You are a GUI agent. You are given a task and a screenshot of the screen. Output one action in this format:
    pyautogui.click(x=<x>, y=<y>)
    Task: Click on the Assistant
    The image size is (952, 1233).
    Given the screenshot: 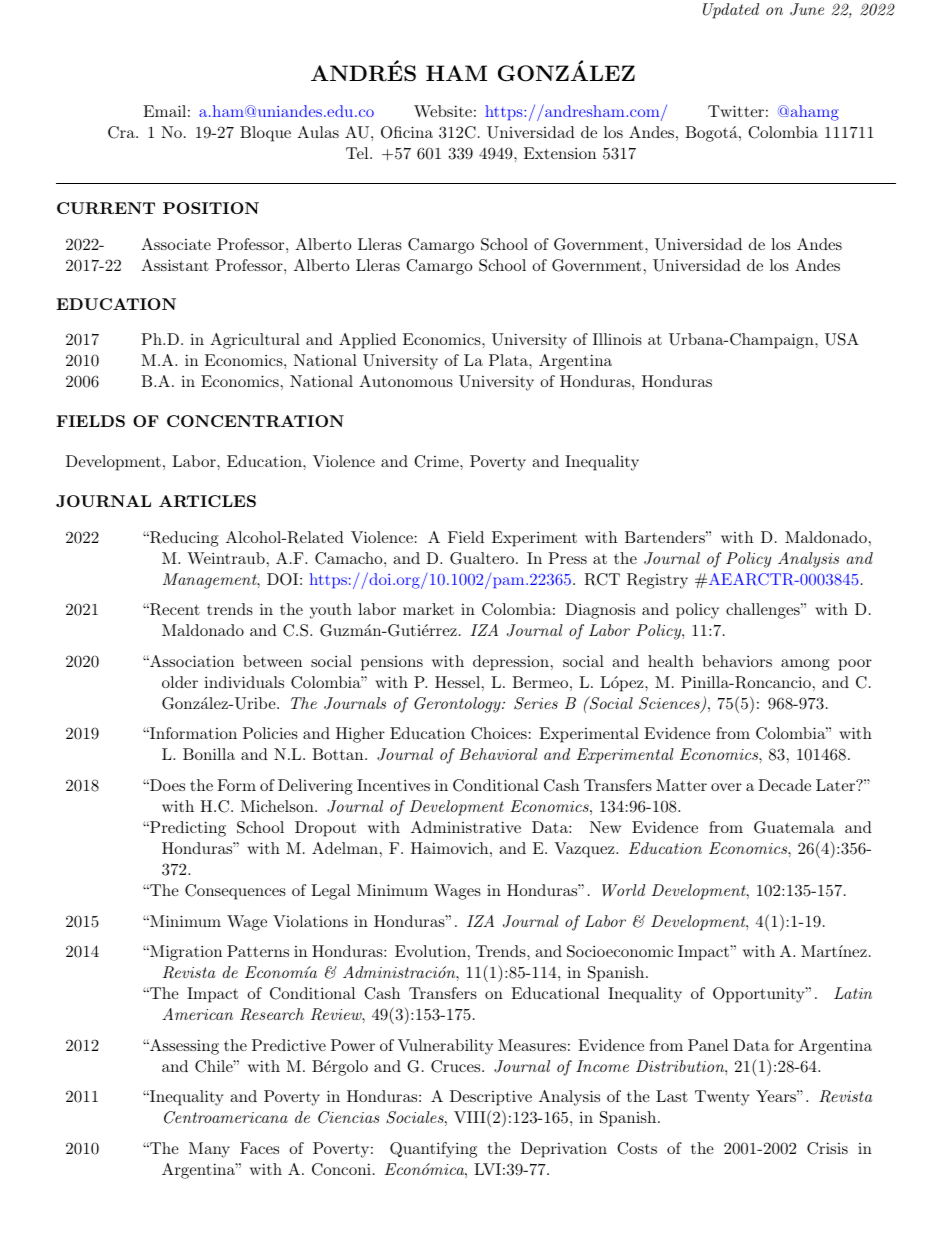 What is the action you would take?
    pyautogui.click(x=175, y=265)
